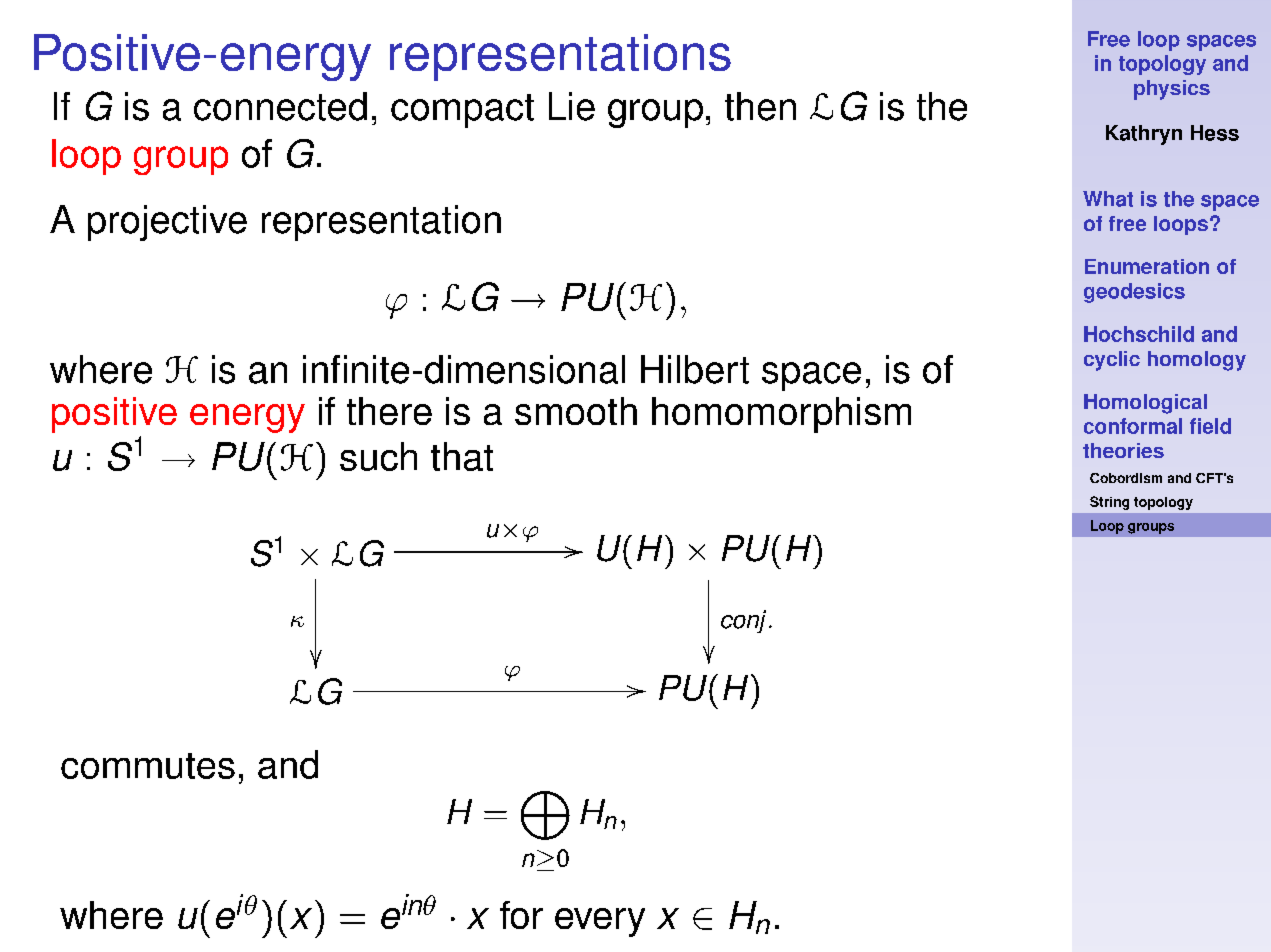  I want to click on commutes, so click(148, 766).
